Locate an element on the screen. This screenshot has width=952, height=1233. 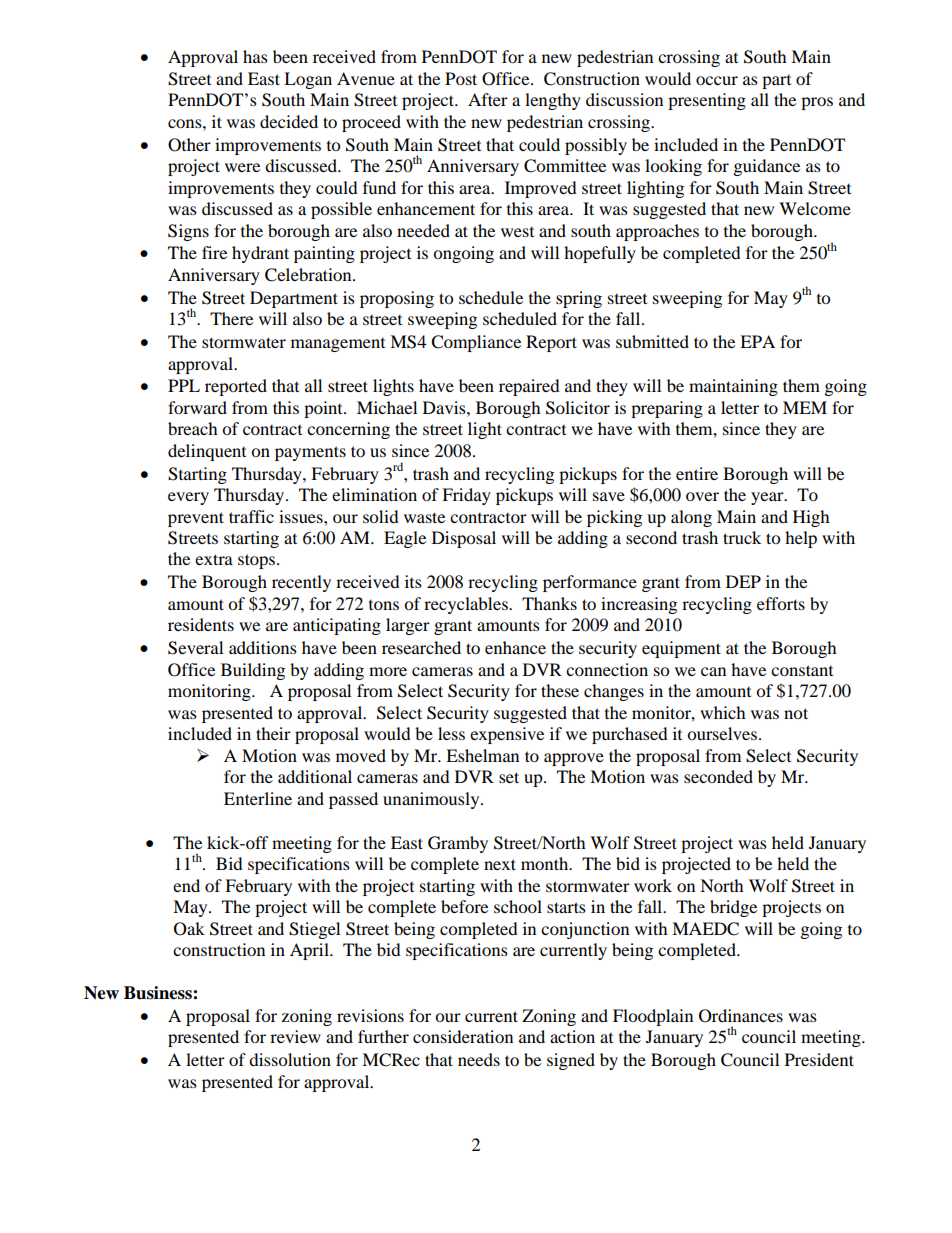
truck is located at coordinates (742, 537).
